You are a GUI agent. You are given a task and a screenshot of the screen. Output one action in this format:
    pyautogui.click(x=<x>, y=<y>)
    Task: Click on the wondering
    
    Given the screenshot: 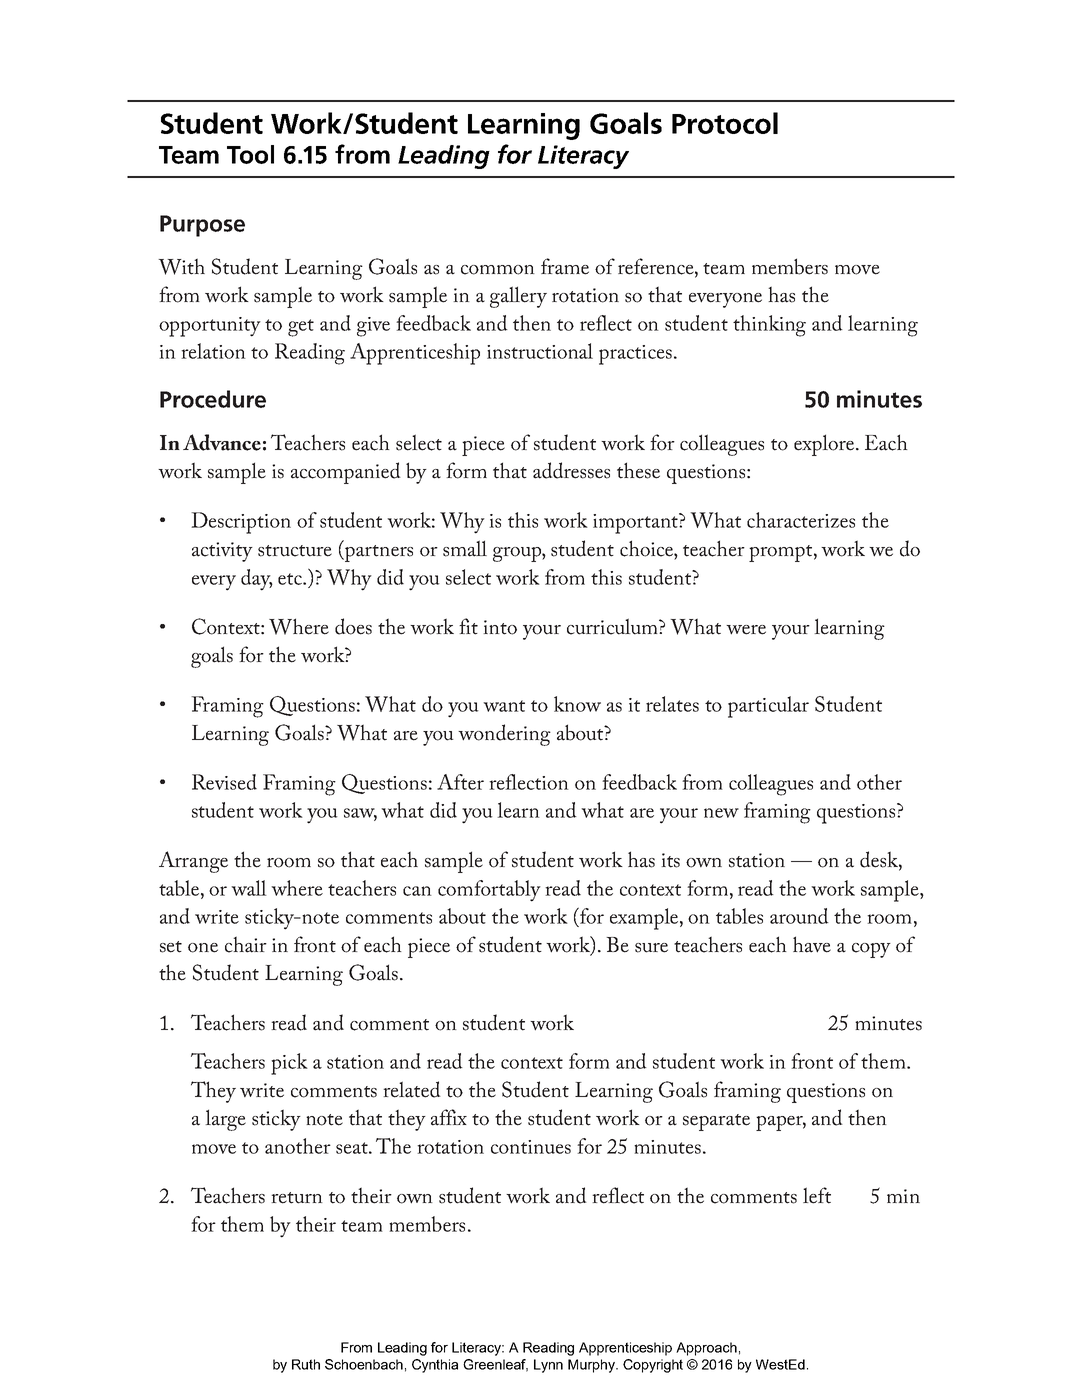 What is the action you would take?
    pyautogui.click(x=504, y=735)
